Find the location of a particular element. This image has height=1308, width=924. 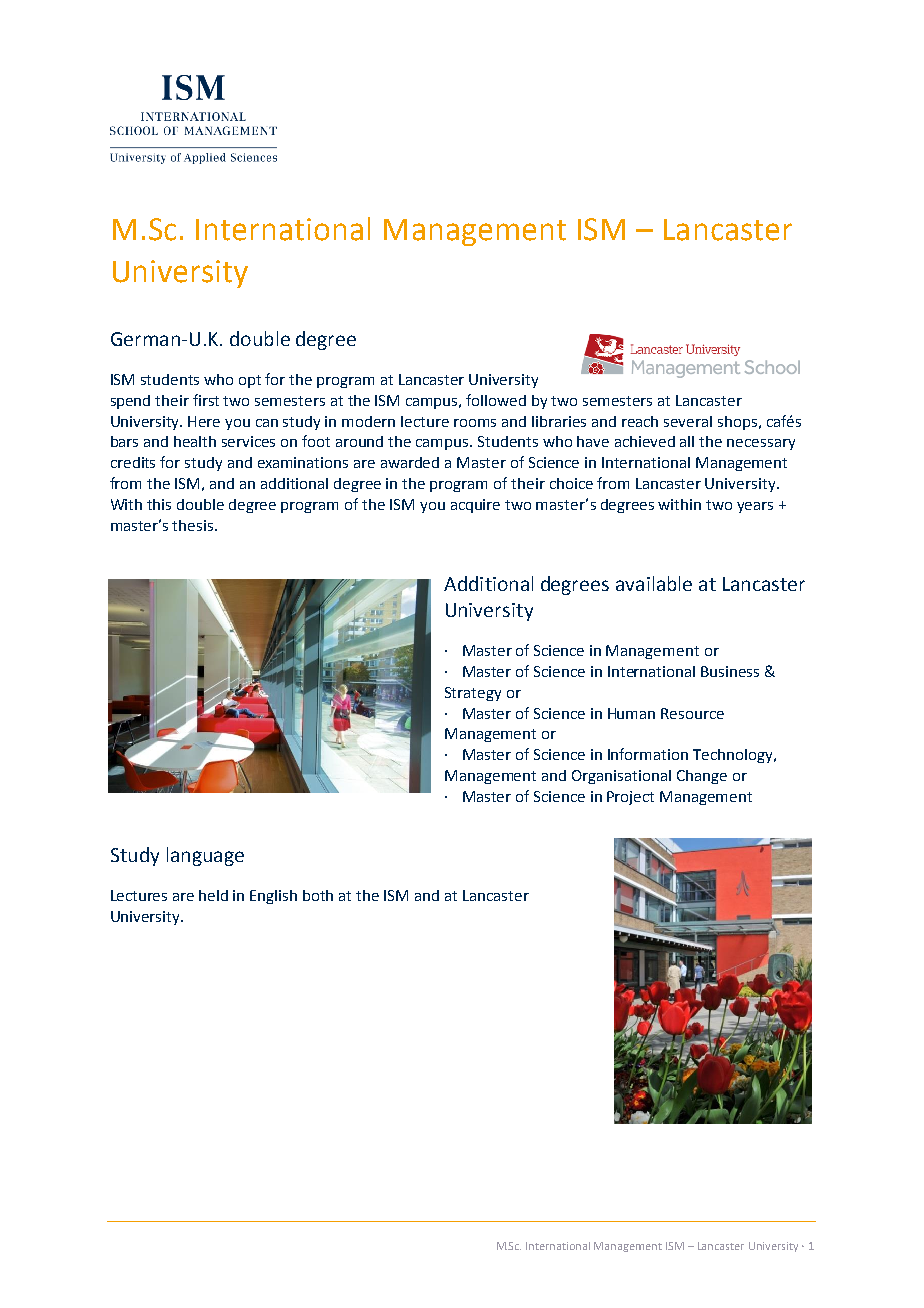

Organisational is located at coordinates (621, 777).
